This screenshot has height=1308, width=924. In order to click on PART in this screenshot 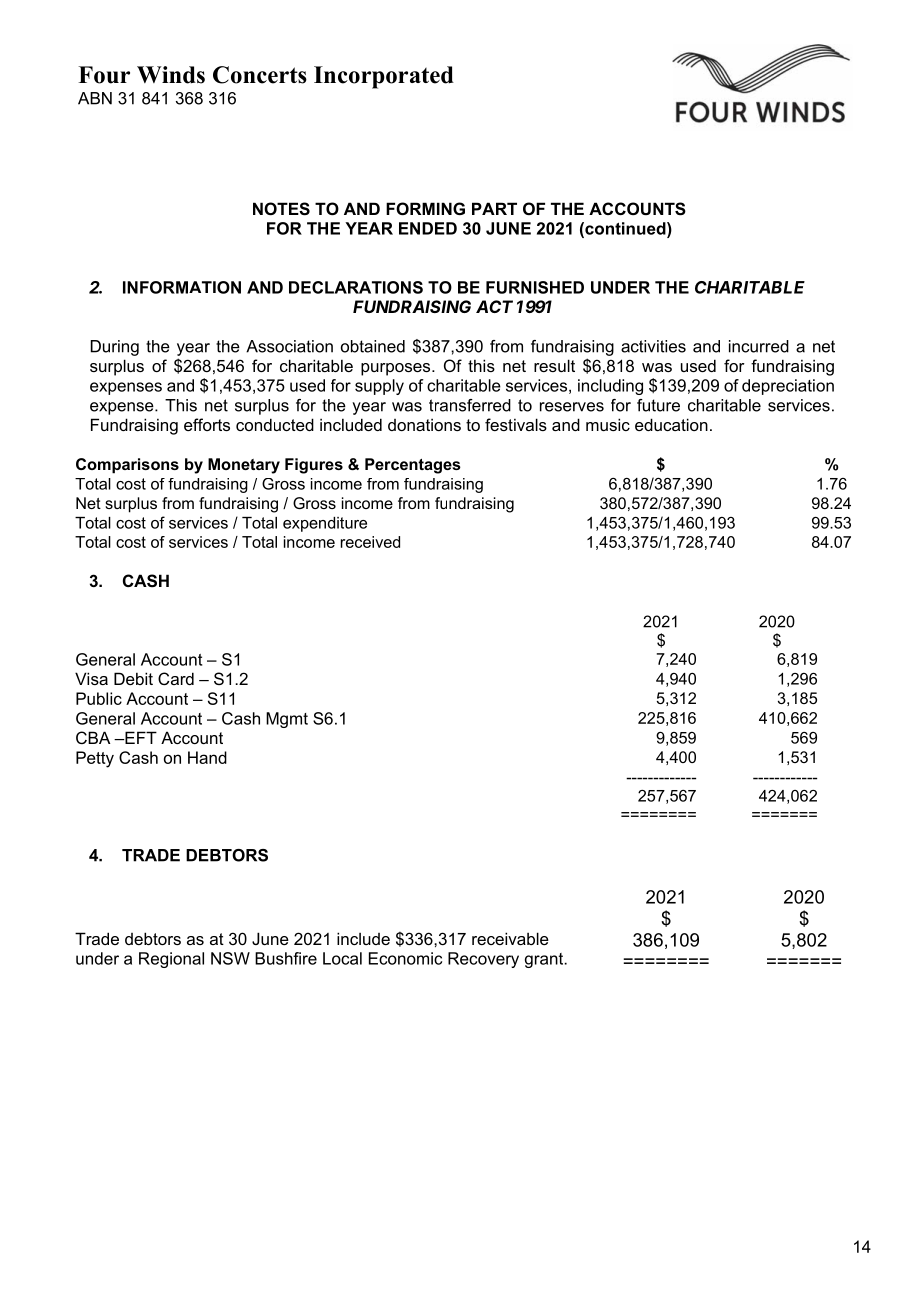, I will do `click(494, 208)`.
